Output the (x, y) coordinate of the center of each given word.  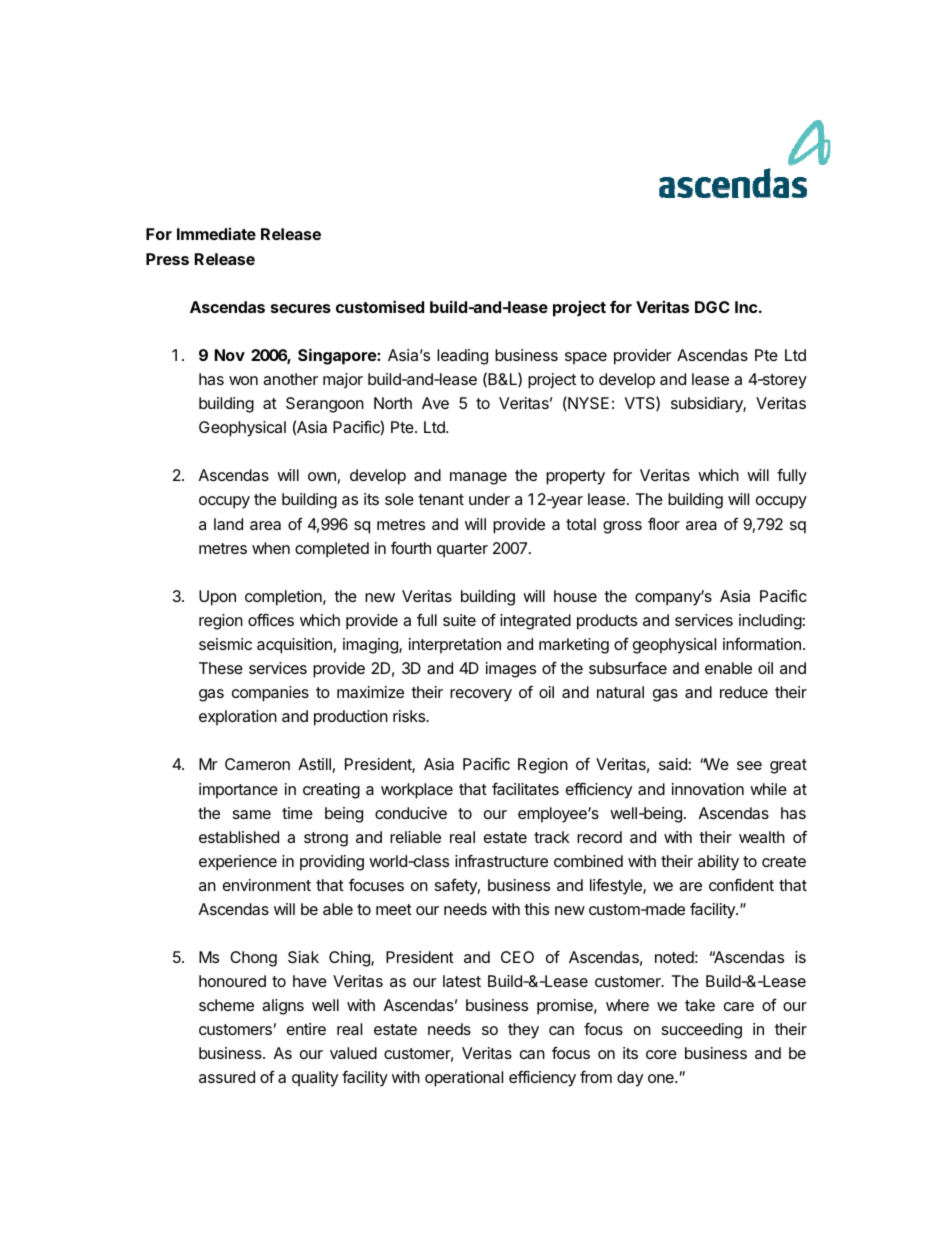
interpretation (455, 646)
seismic (225, 644)
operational (464, 1079)
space (586, 358)
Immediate (216, 234)
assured (227, 1077)
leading (462, 357)
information (762, 644)
